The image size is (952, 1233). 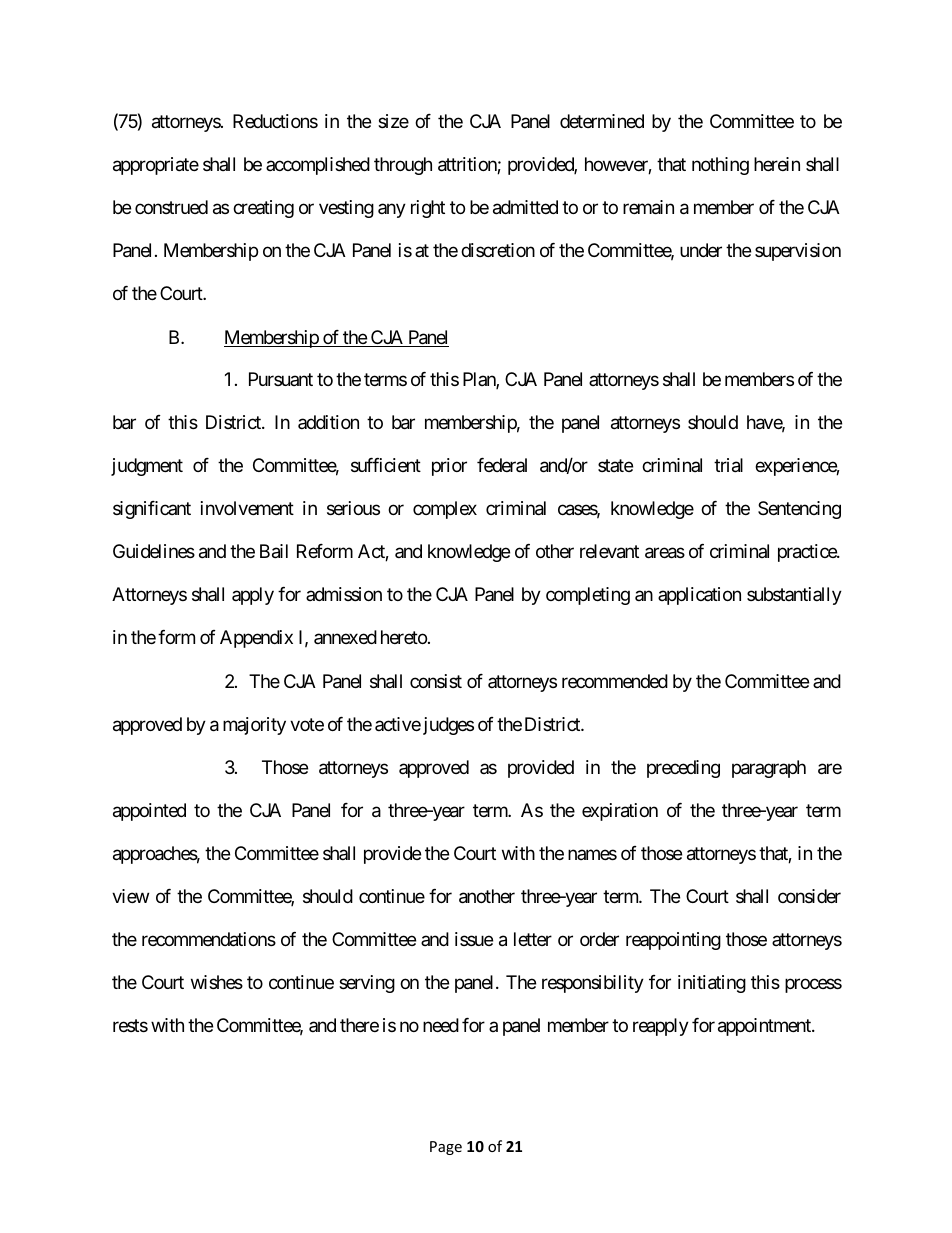 I want to click on application, so click(x=699, y=596).
